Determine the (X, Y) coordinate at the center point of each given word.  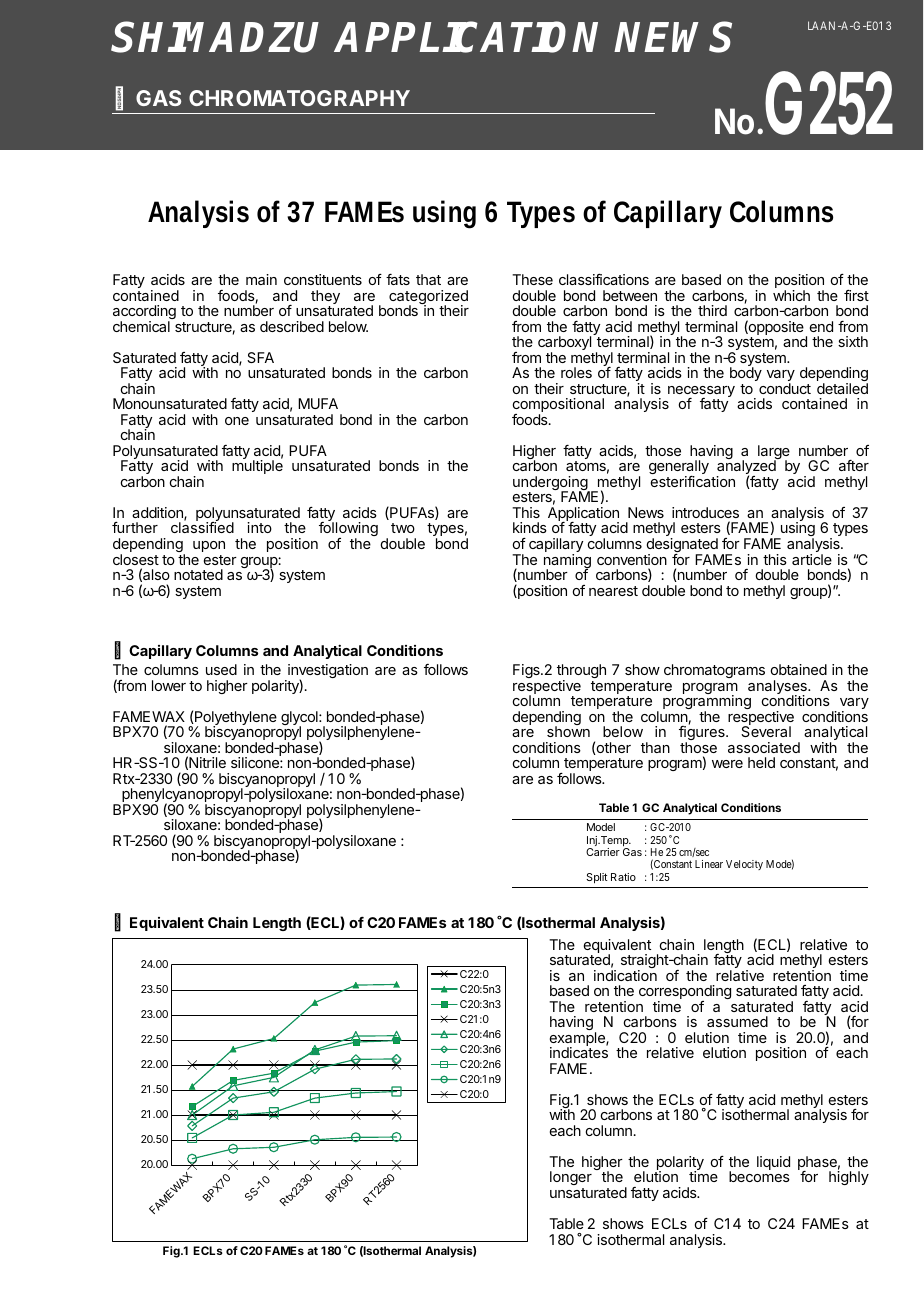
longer (571, 1180)
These (532, 279)
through (581, 672)
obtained (799, 669)
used (221, 669)
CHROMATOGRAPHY (299, 98)
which (791, 295)
